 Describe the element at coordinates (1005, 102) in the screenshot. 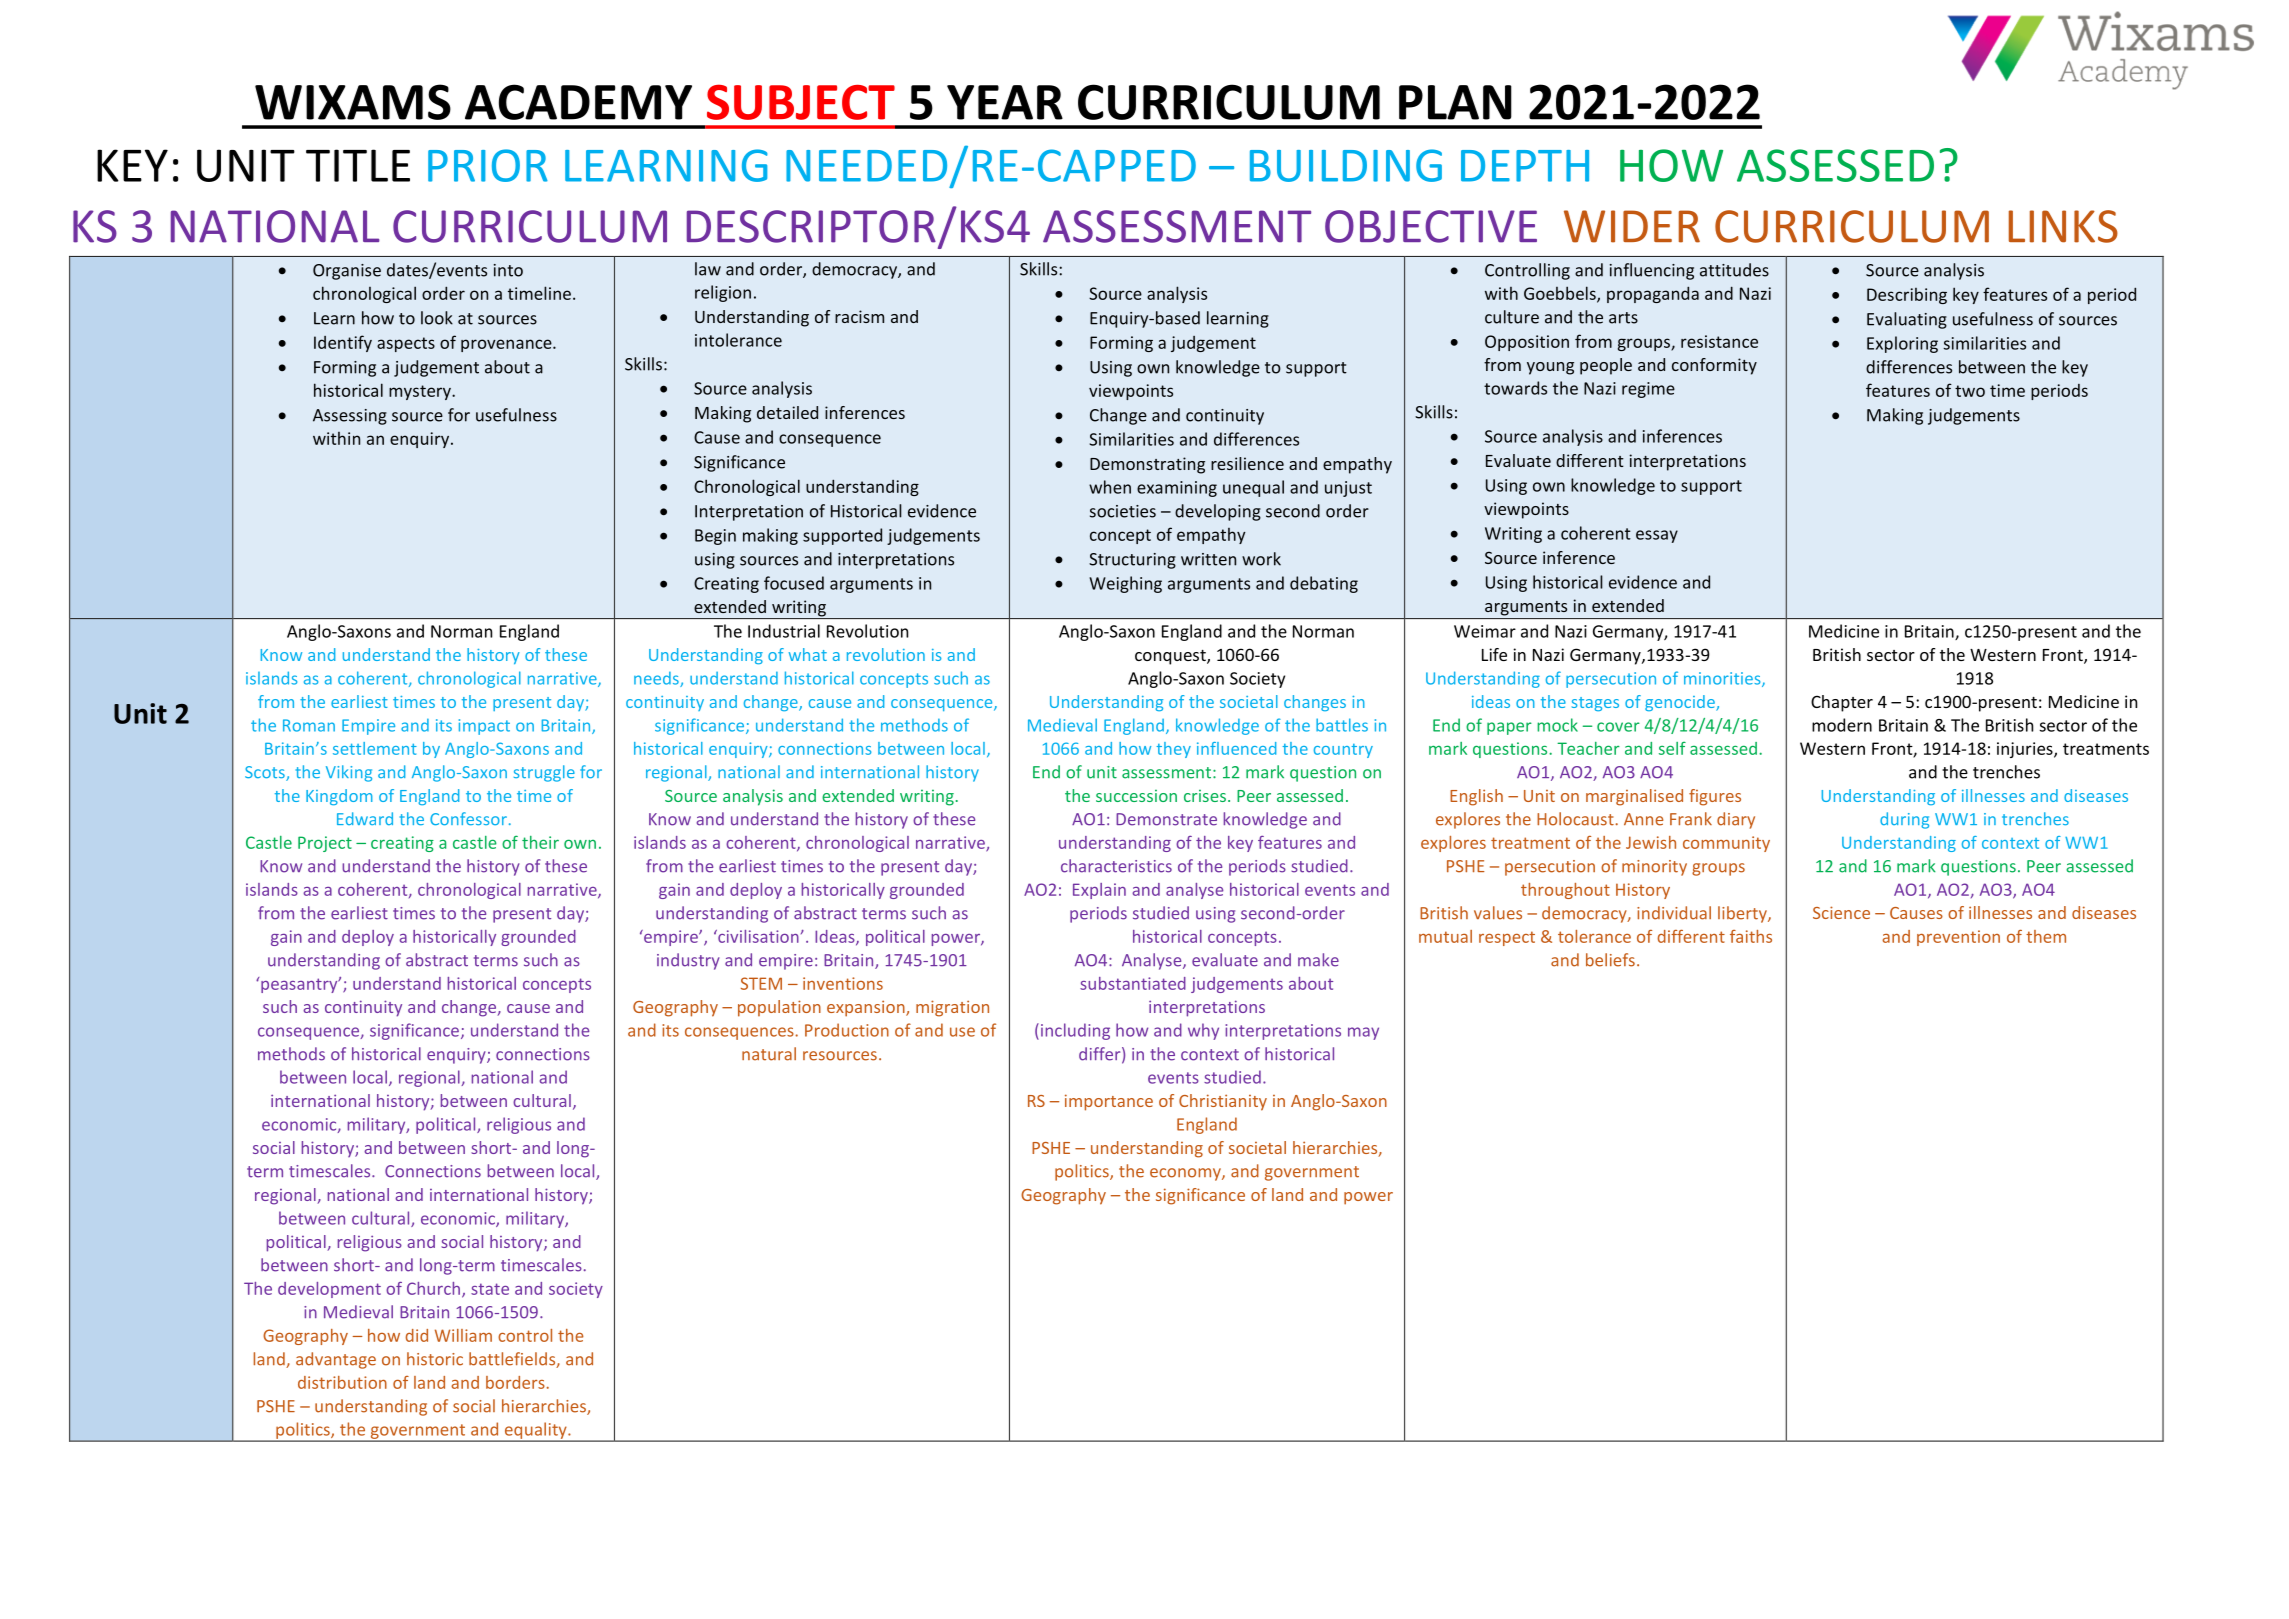

I see `YEAR` at that location.
